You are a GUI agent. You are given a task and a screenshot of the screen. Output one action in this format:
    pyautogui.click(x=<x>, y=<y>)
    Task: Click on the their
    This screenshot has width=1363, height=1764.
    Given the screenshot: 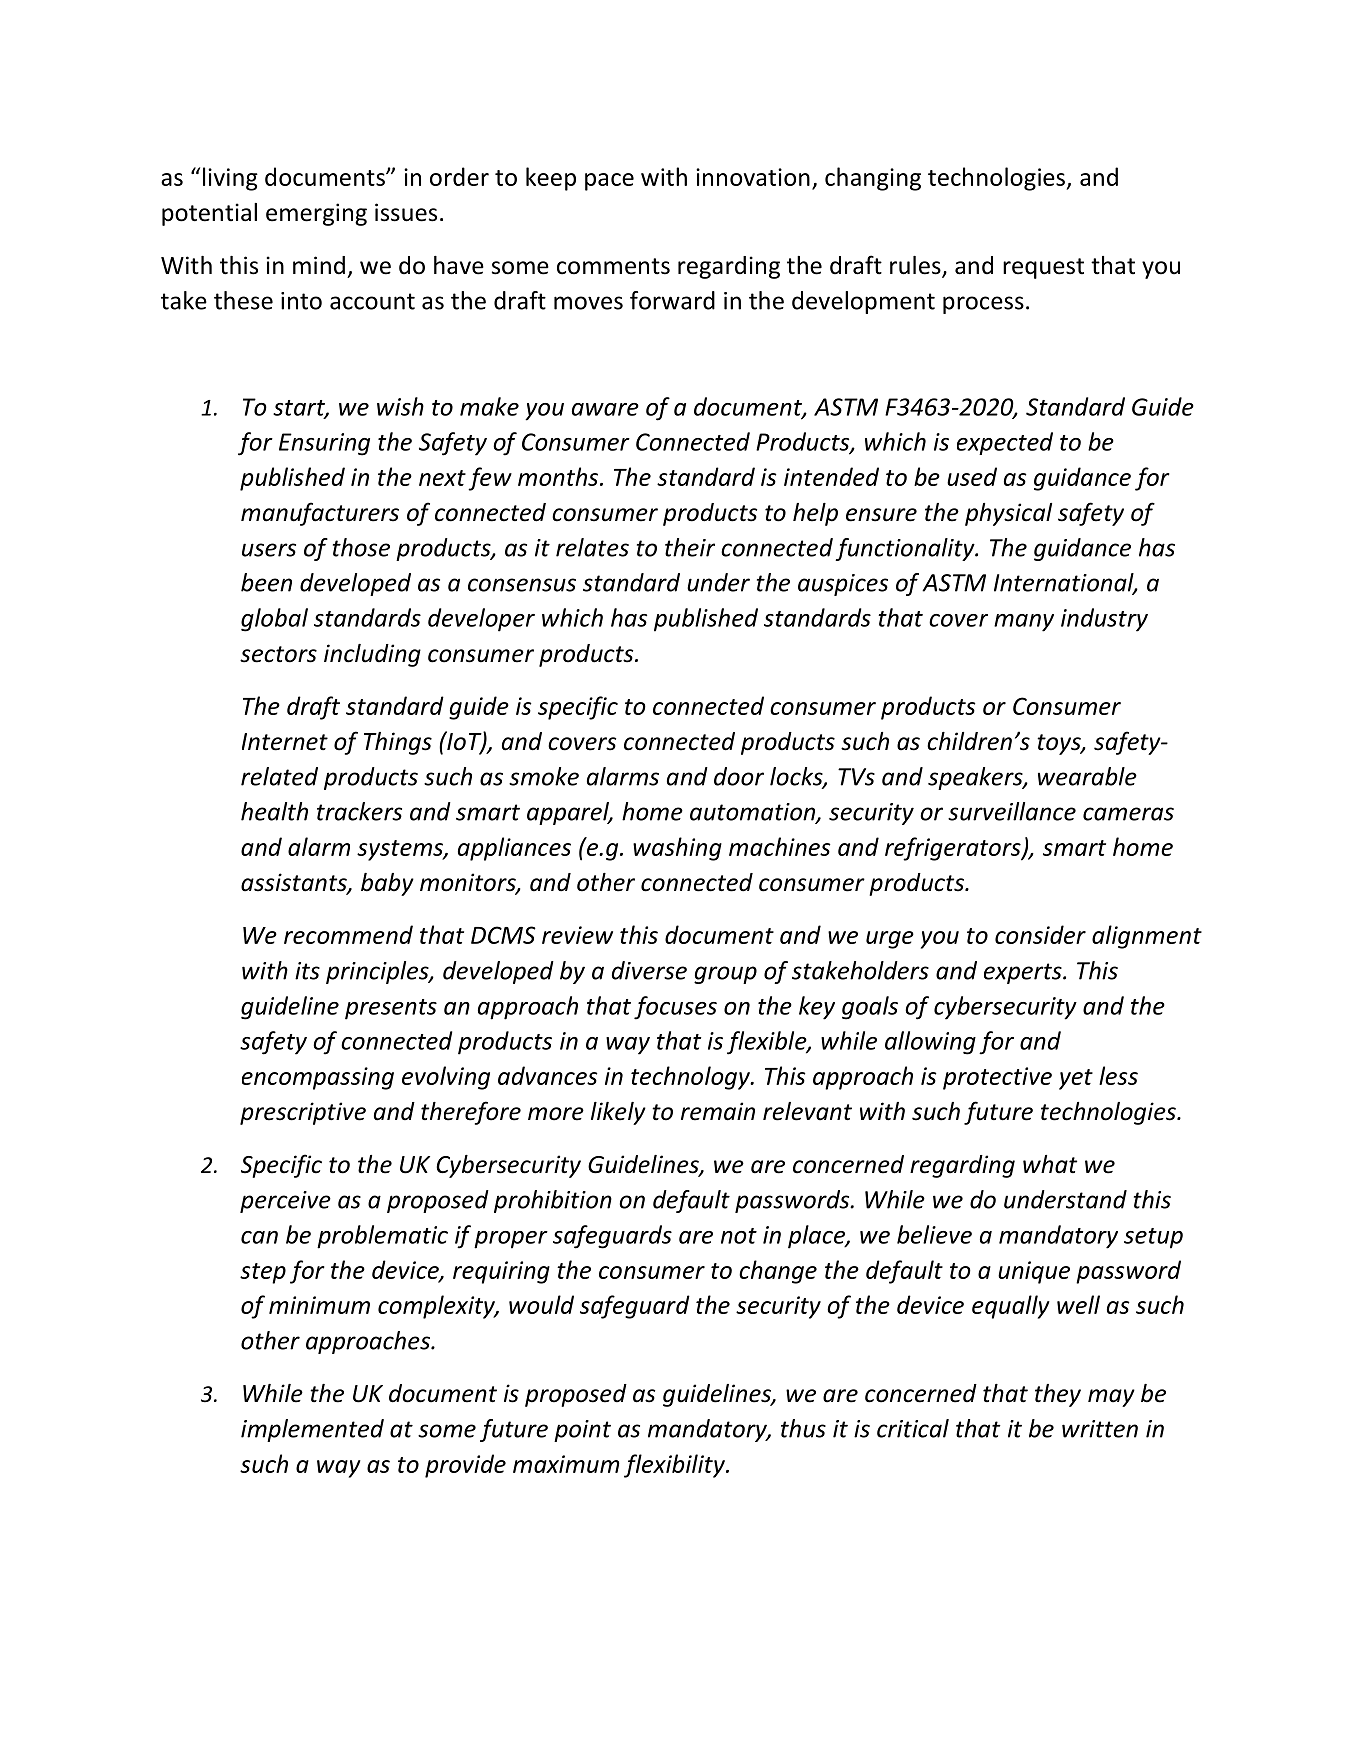 What is the action you would take?
    pyautogui.click(x=690, y=547)
